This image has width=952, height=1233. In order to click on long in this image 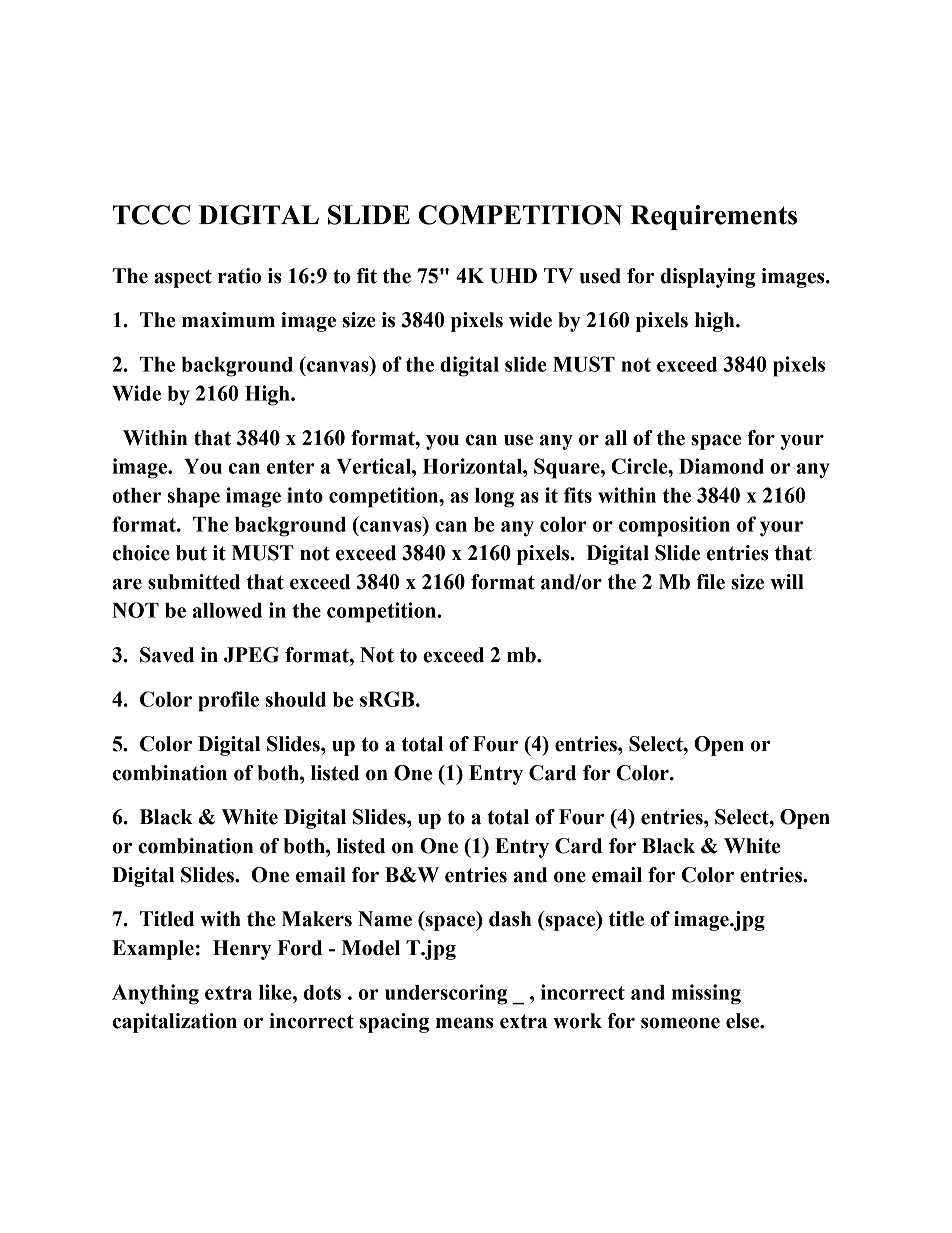, I will do `click(494, 498)`.
